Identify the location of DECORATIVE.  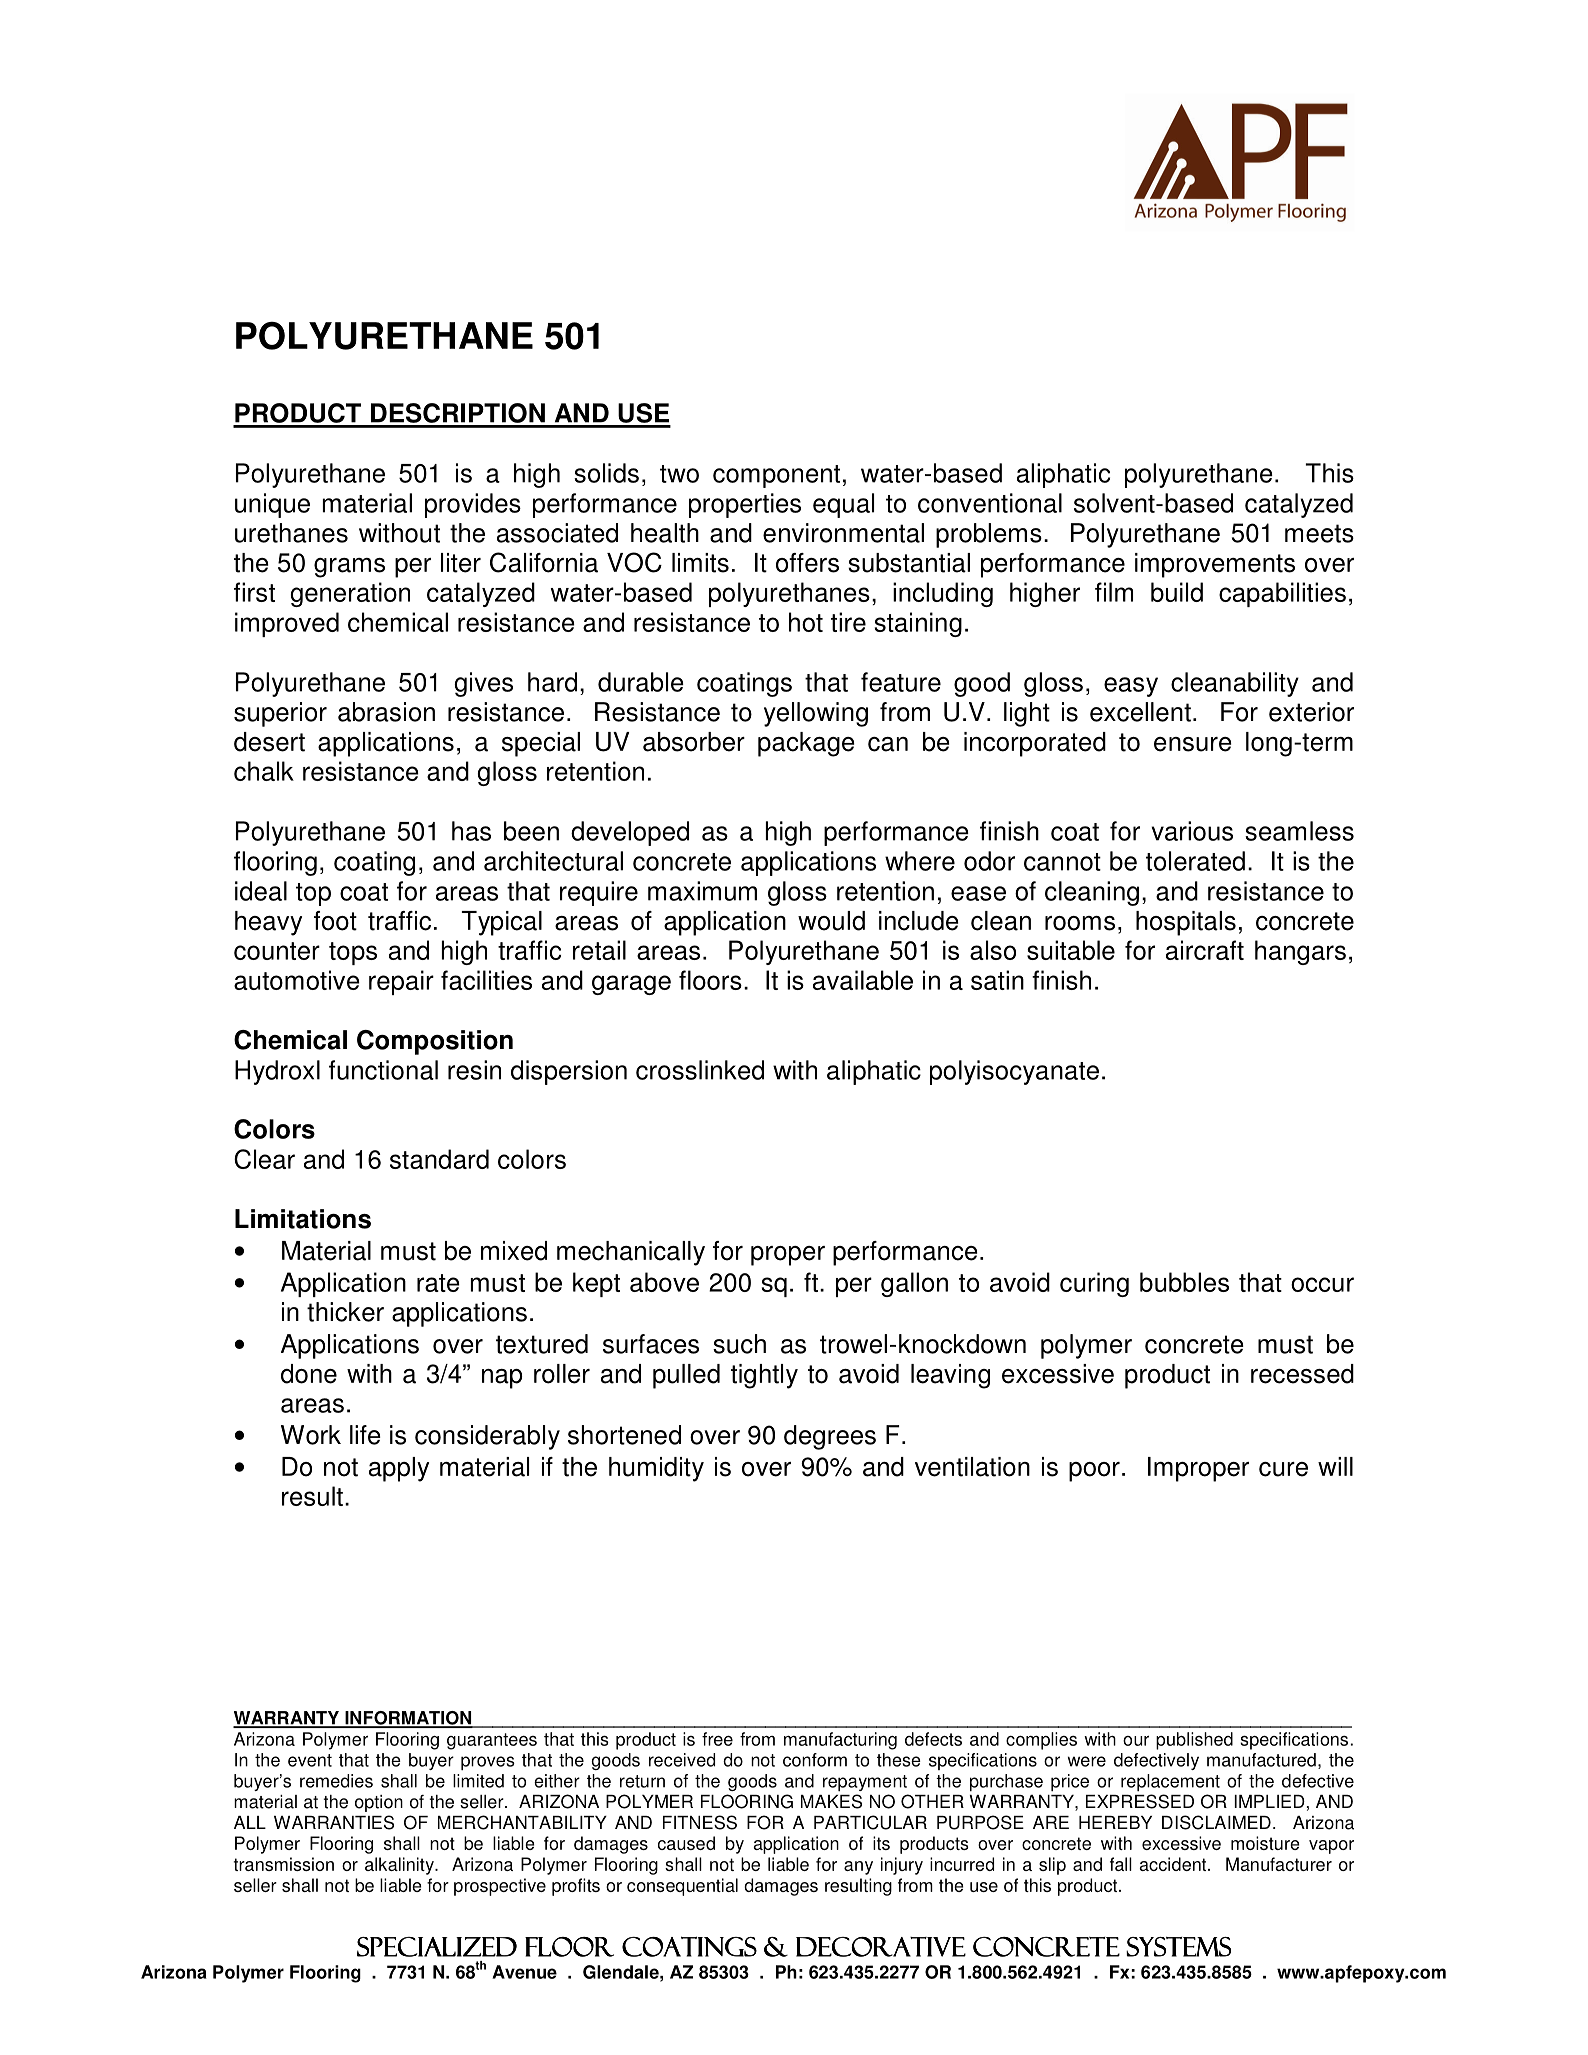
(881, 1947).
